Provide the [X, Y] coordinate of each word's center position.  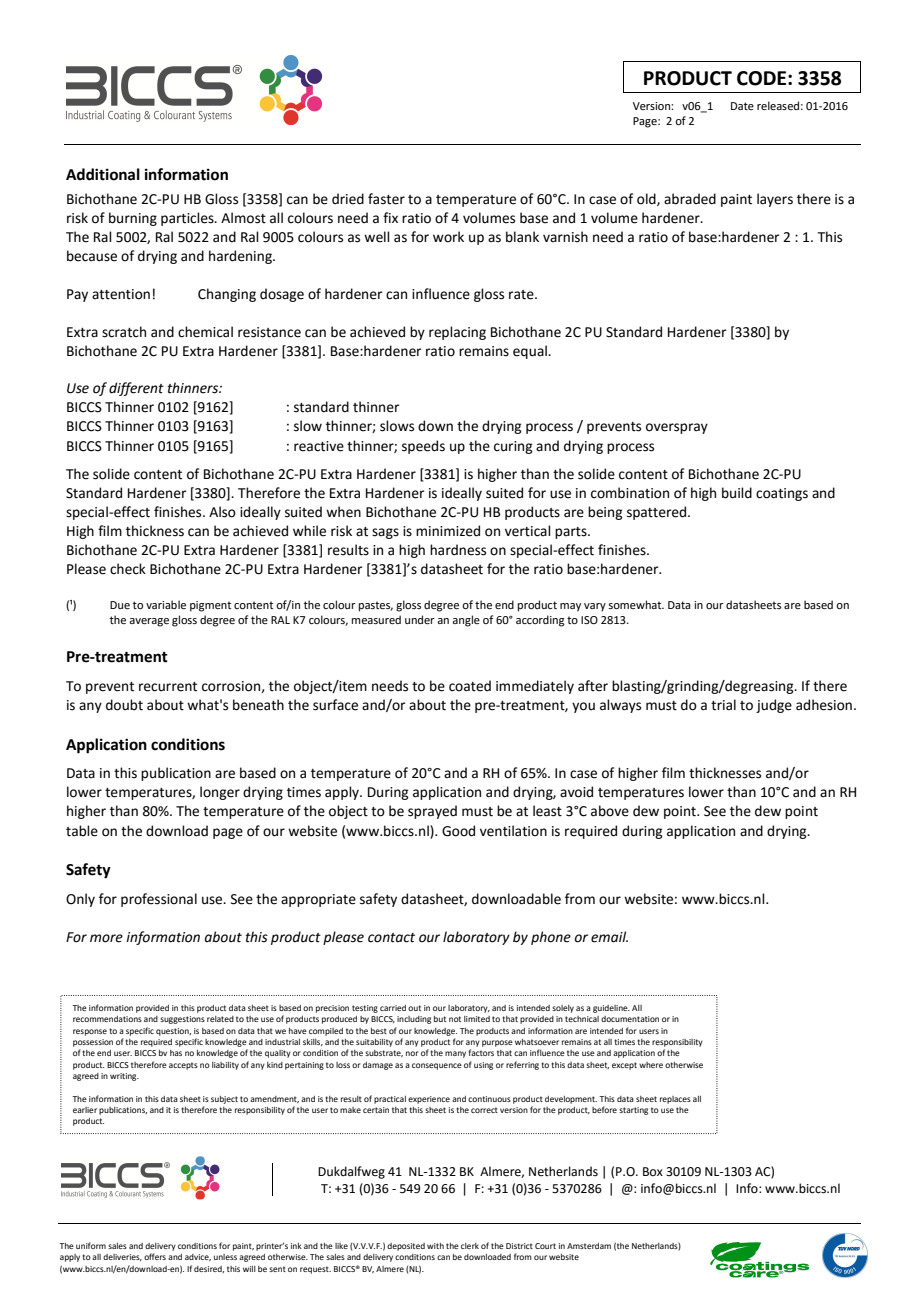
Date [742, 106]
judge [774, 706]
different [136, 389]
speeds [423, 447]
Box [653, 1171]
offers [155, 1256]
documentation [630, 1019]
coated [470, 686]
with [435, 1246]
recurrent [168, 687]
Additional [103, 174]
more [106, 938]
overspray [677, 428]
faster [386, 199]
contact [391, 938]
